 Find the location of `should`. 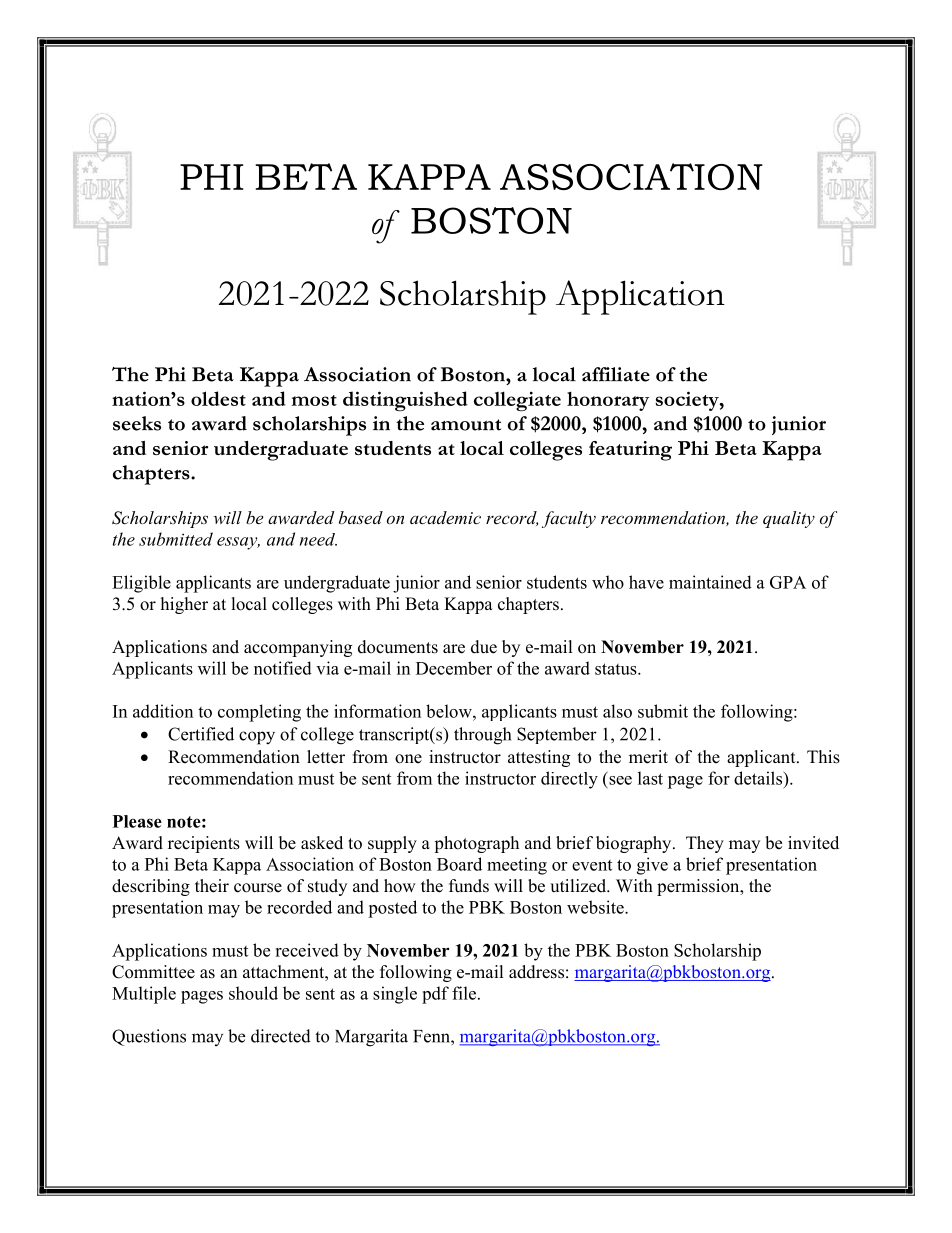

should is located at coordinates (253, 993).
